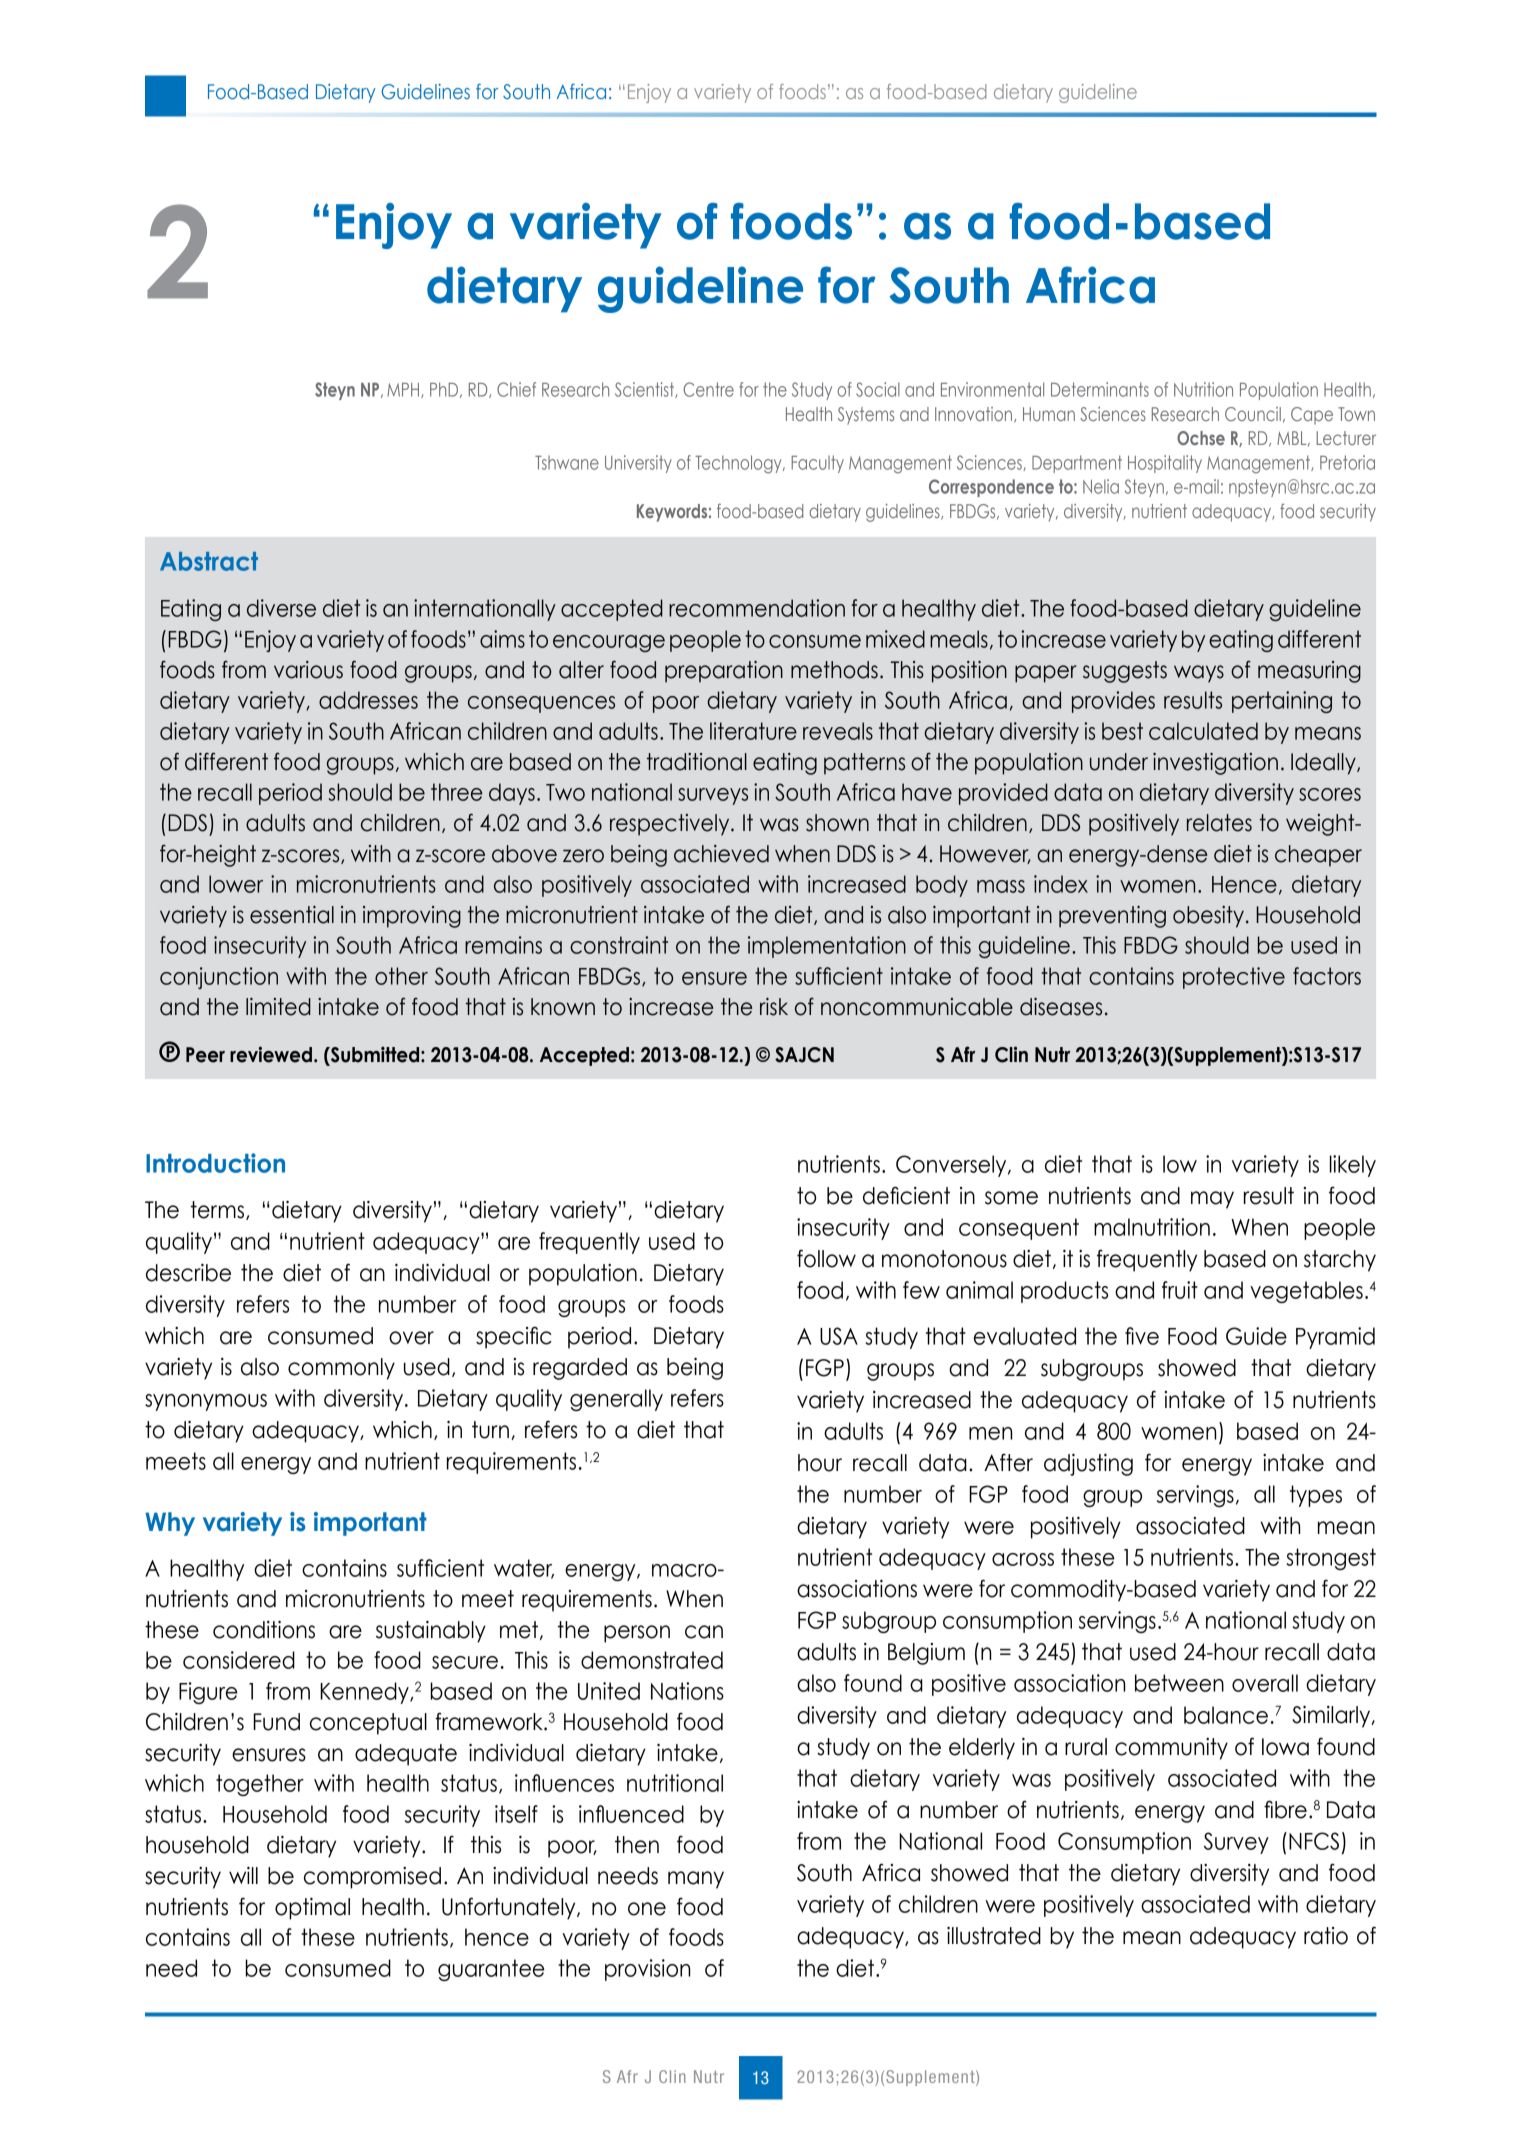 The image size is (1521, 2150). I want to click on adjusting, so click(1088, 1465).
